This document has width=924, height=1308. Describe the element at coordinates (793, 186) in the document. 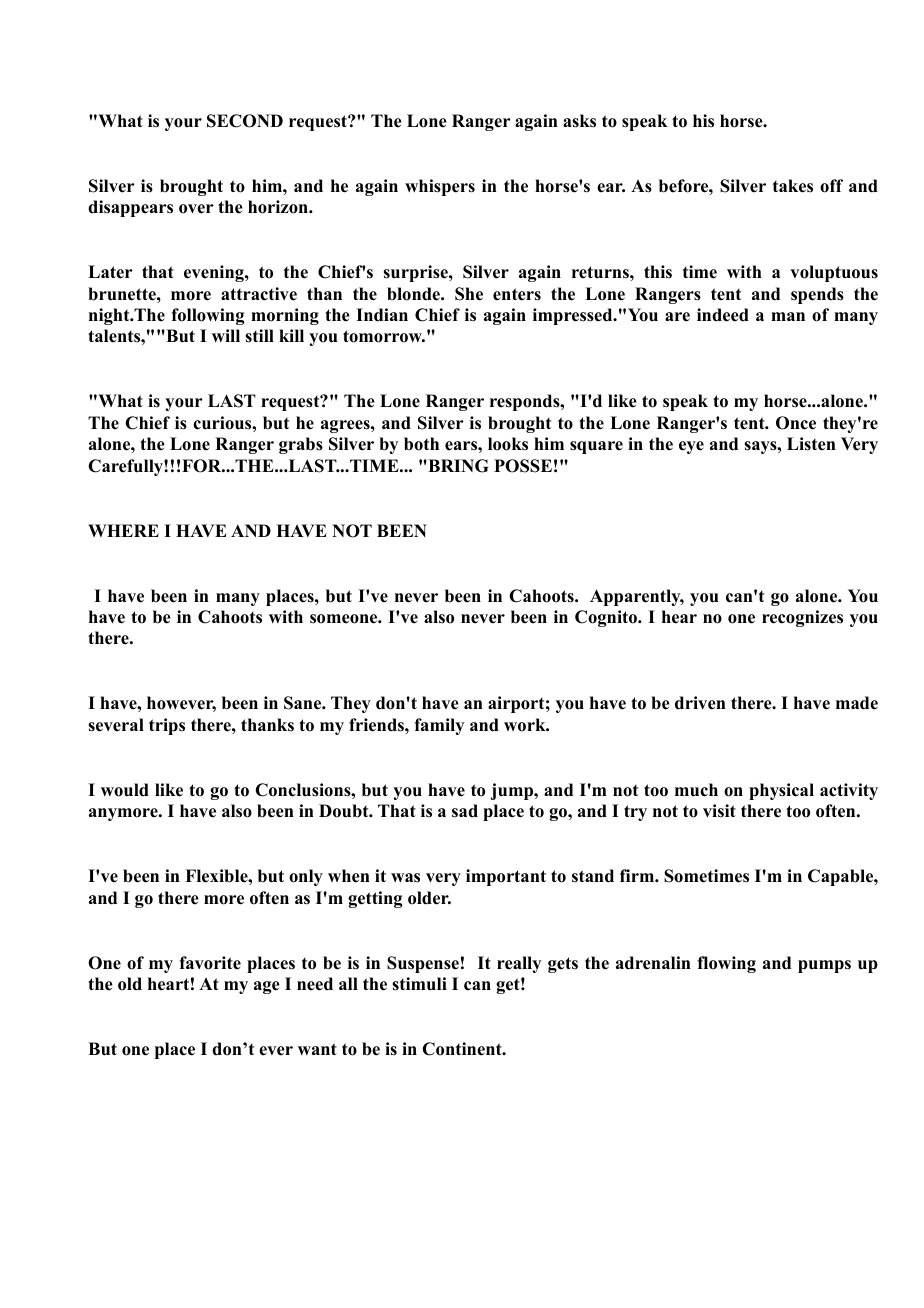

I see `takes` at that location.
